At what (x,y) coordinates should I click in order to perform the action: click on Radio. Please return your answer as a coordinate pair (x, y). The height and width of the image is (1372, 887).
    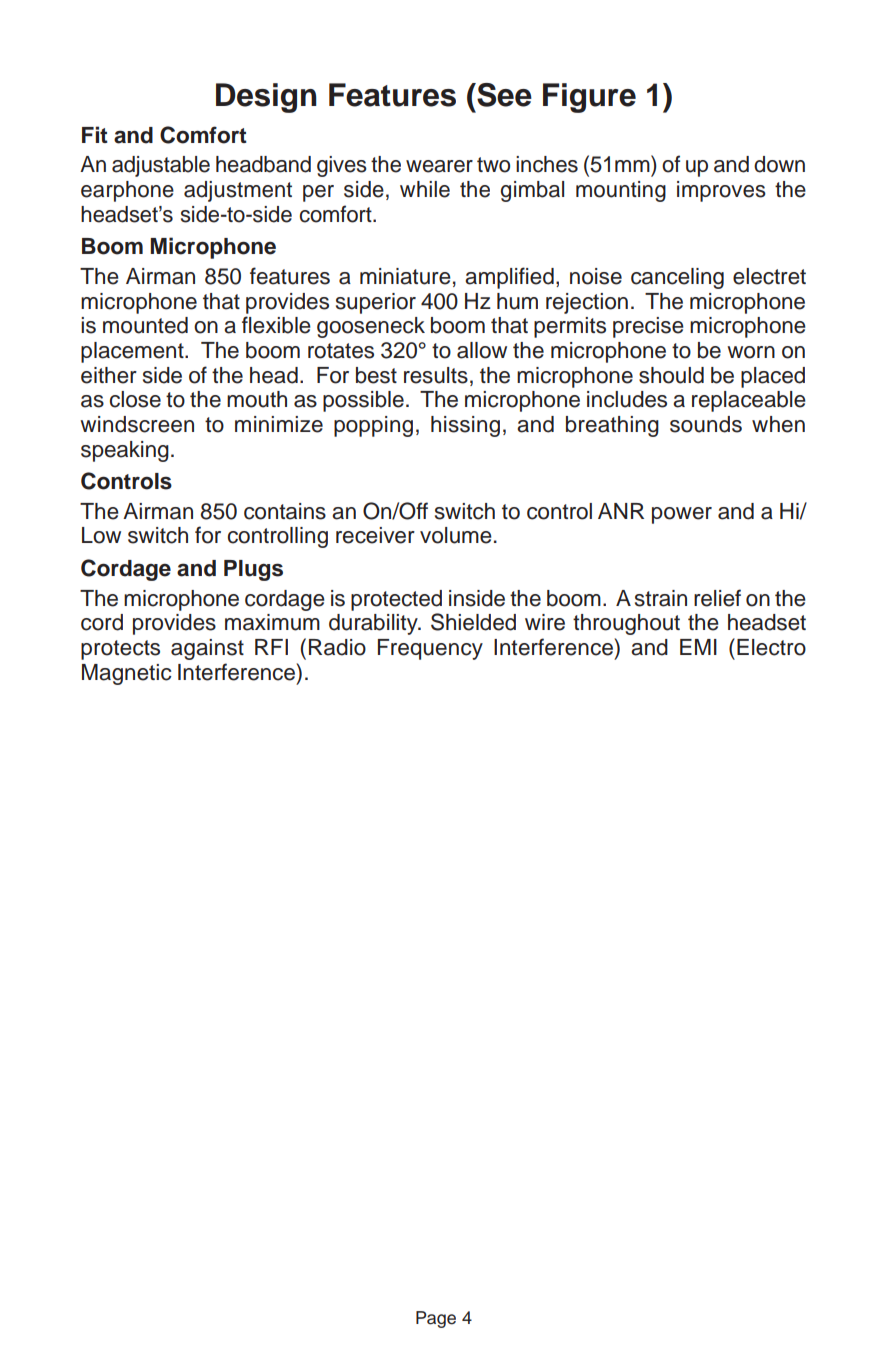
    Looking at the image, I should click on (337, 647).
